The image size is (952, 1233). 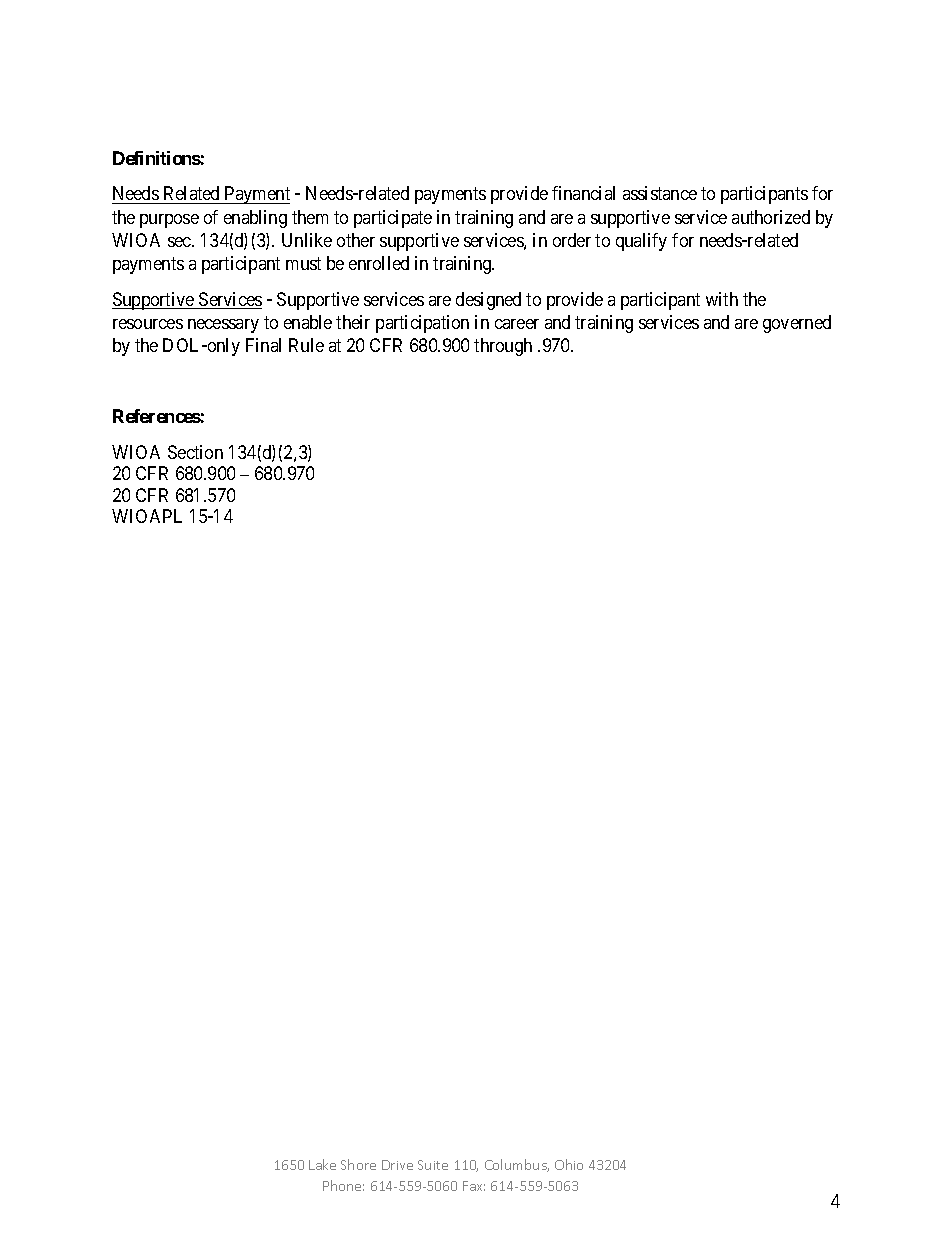 I want to click on Suite, so click(x=433, y=1165).
